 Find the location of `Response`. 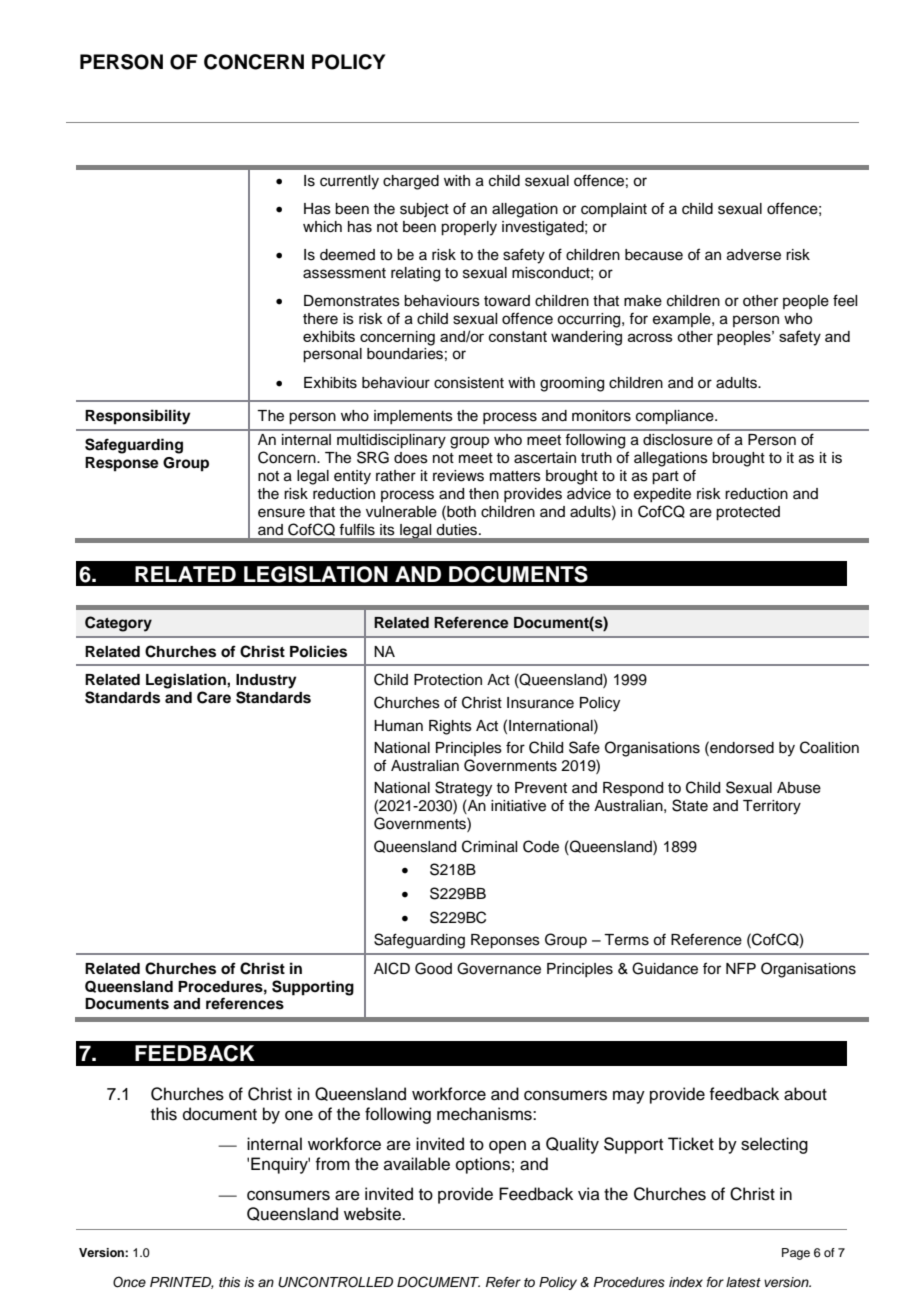

Response is located at coordinates (122, 464).
